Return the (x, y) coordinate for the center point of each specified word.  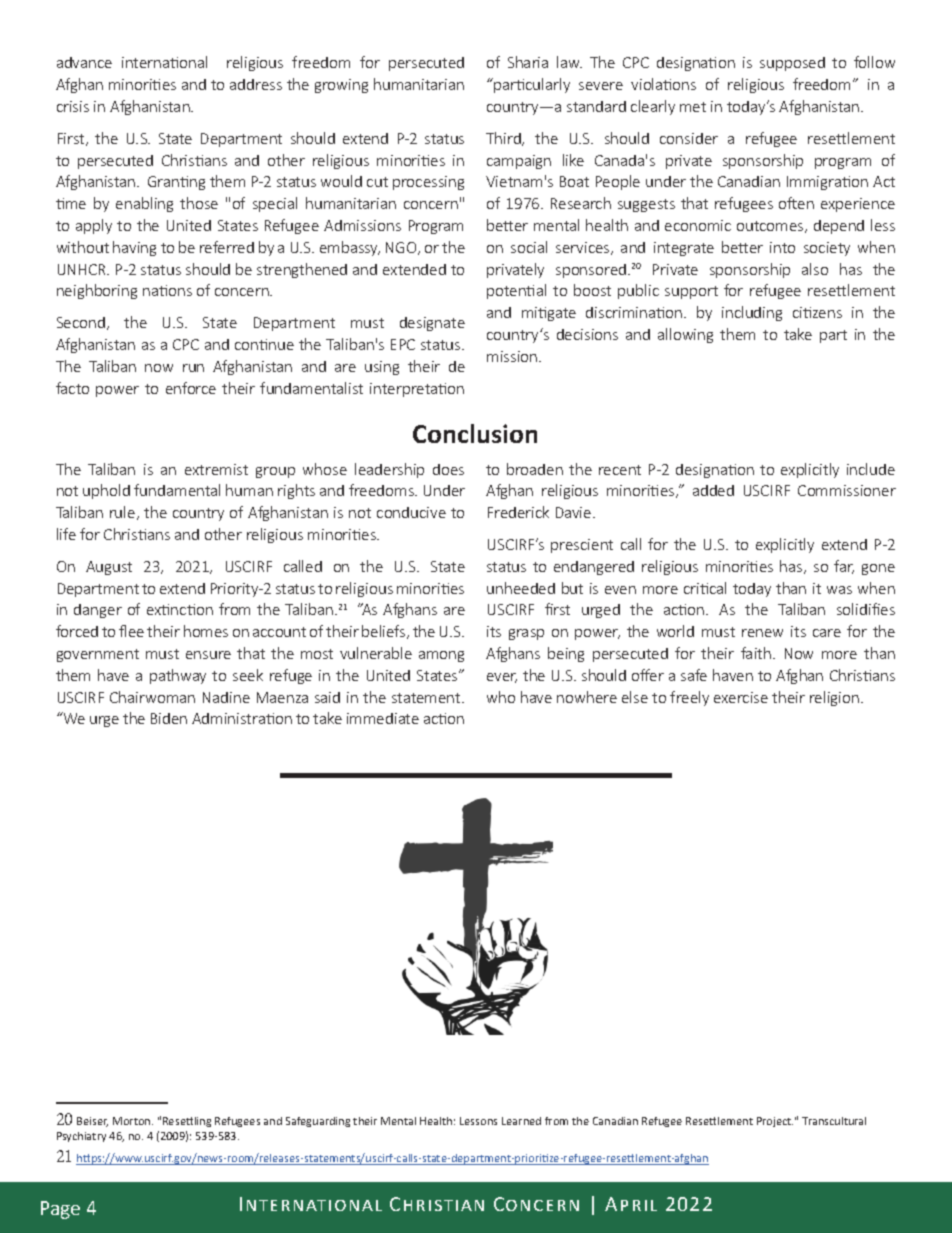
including (752, 313)
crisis (73, 106)
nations (167, 290)
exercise (741, 697)
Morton (133, 1121)
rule (124, 513)
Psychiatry (81, 1137)
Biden (169, 718)
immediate (383, 718)
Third (504, 139)
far (844, 567)
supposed (792, 64)
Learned (521, 1121)
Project (775, 1122)
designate (432, 324)
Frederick (518, 512)
